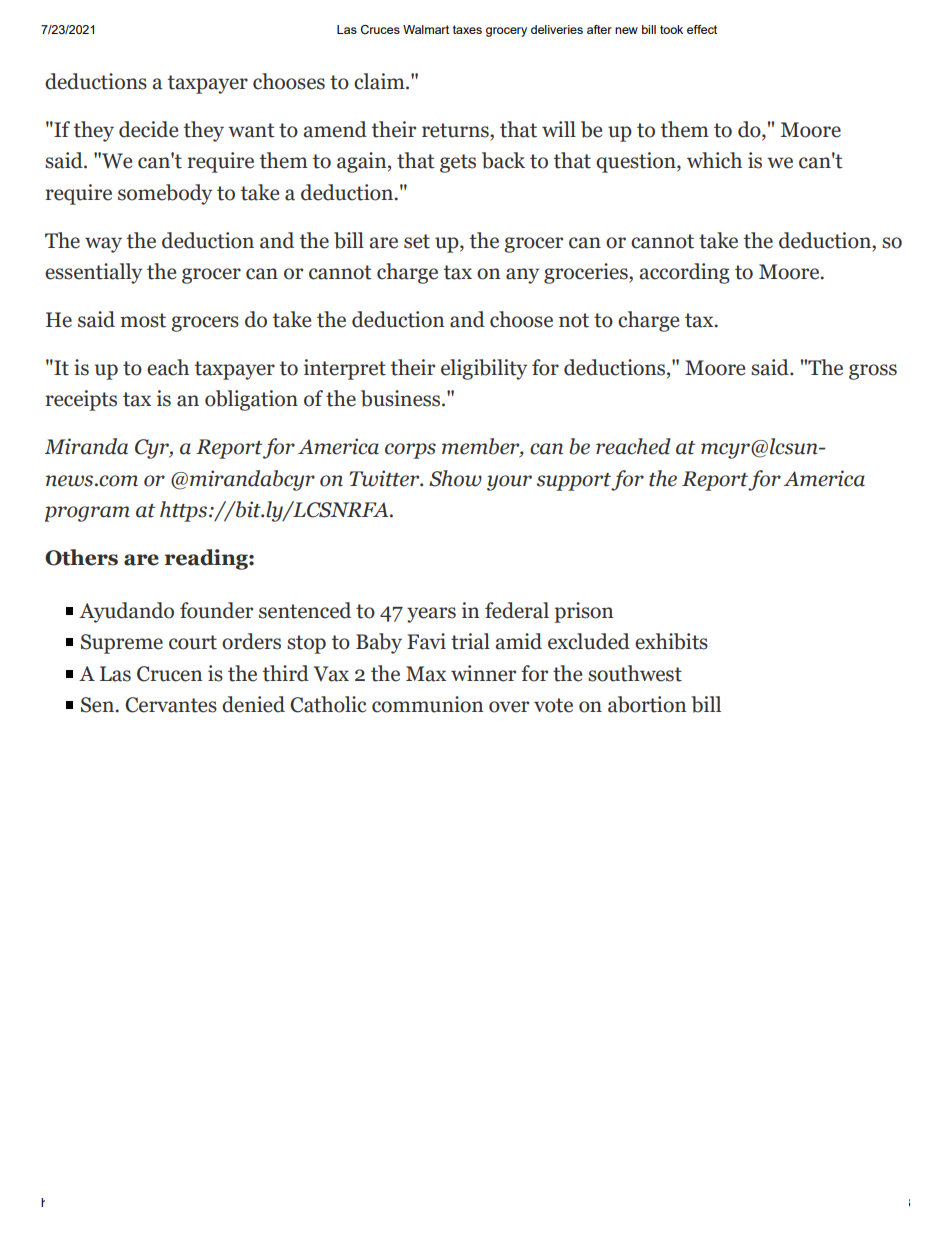 This screenshot has height=1233, width=952. What do you see at coordinates (251, 400) in the screenshot?
I see `obligation` at bounding box center [251, 400].
